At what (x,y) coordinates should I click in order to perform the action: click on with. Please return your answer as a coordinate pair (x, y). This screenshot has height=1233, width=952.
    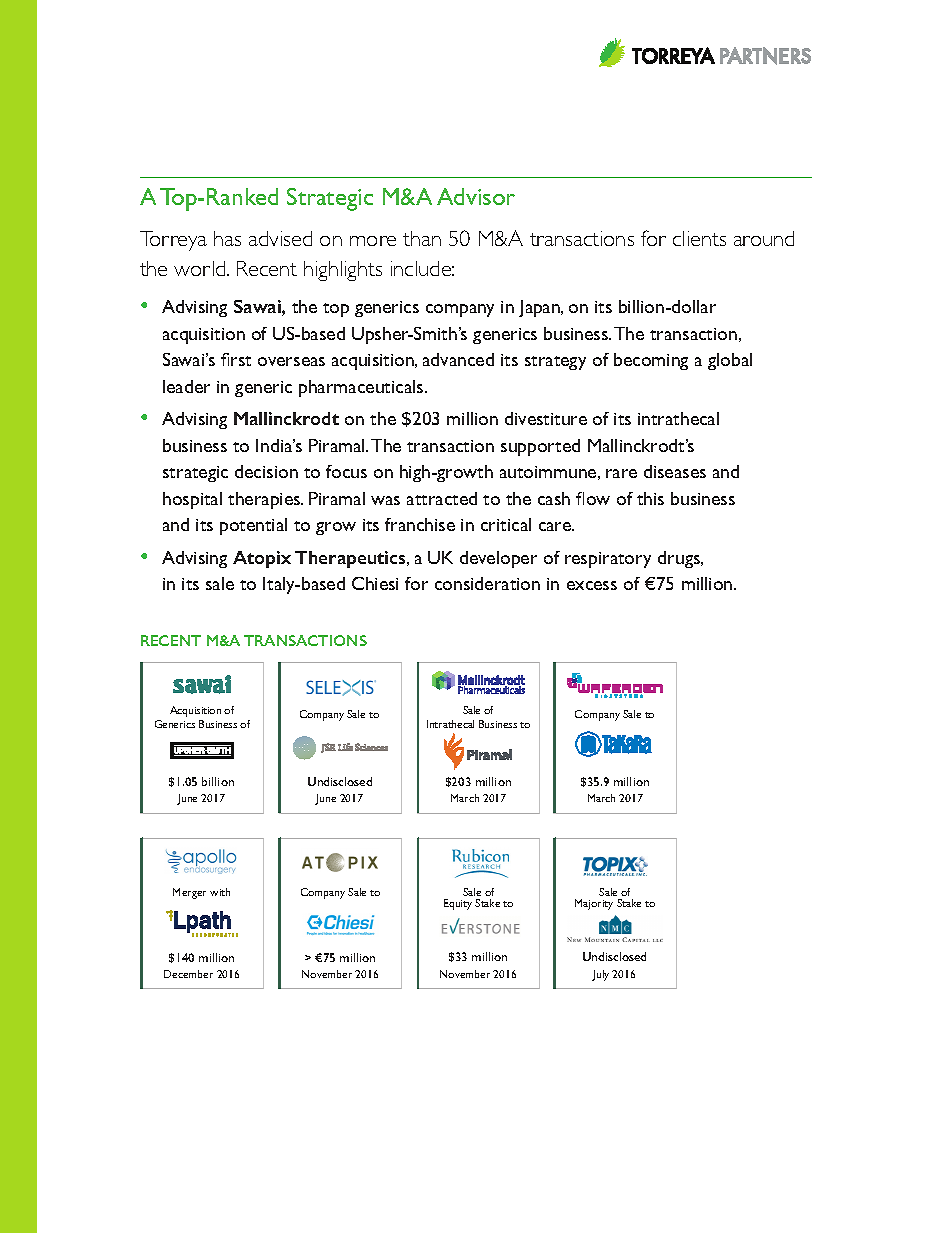
    Looking at the image, I should click on (220, 892).
